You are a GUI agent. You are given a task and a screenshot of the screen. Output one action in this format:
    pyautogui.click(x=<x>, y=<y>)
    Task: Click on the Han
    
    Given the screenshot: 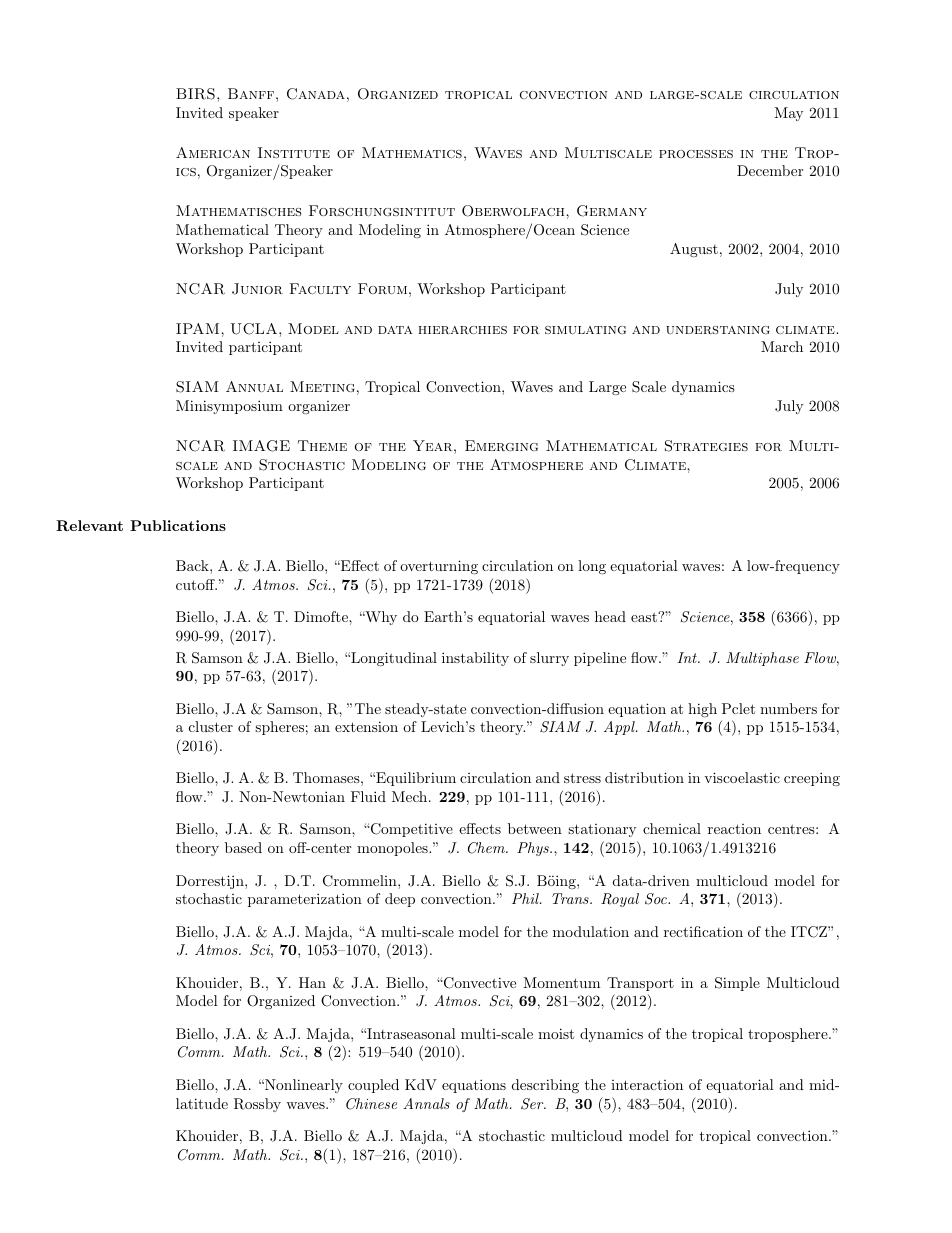 What is the action you would take?
    pyautogui.click(x=312, y=982)
